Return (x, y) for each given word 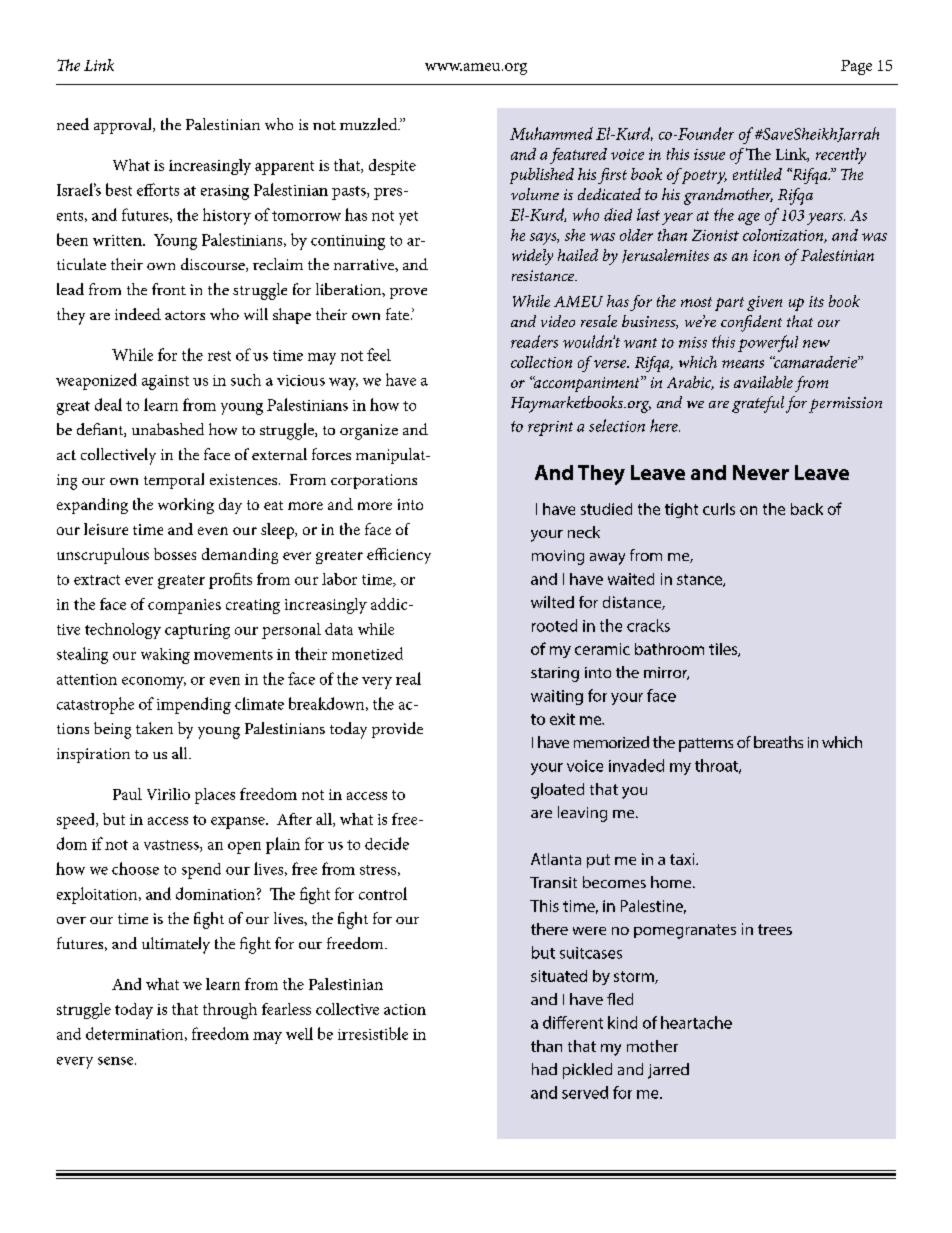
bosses (175, 554)
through (230, 1011)
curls (719, 509)
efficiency (399, 556)
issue (709, 154)
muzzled (370, 124)
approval (124, 126)
